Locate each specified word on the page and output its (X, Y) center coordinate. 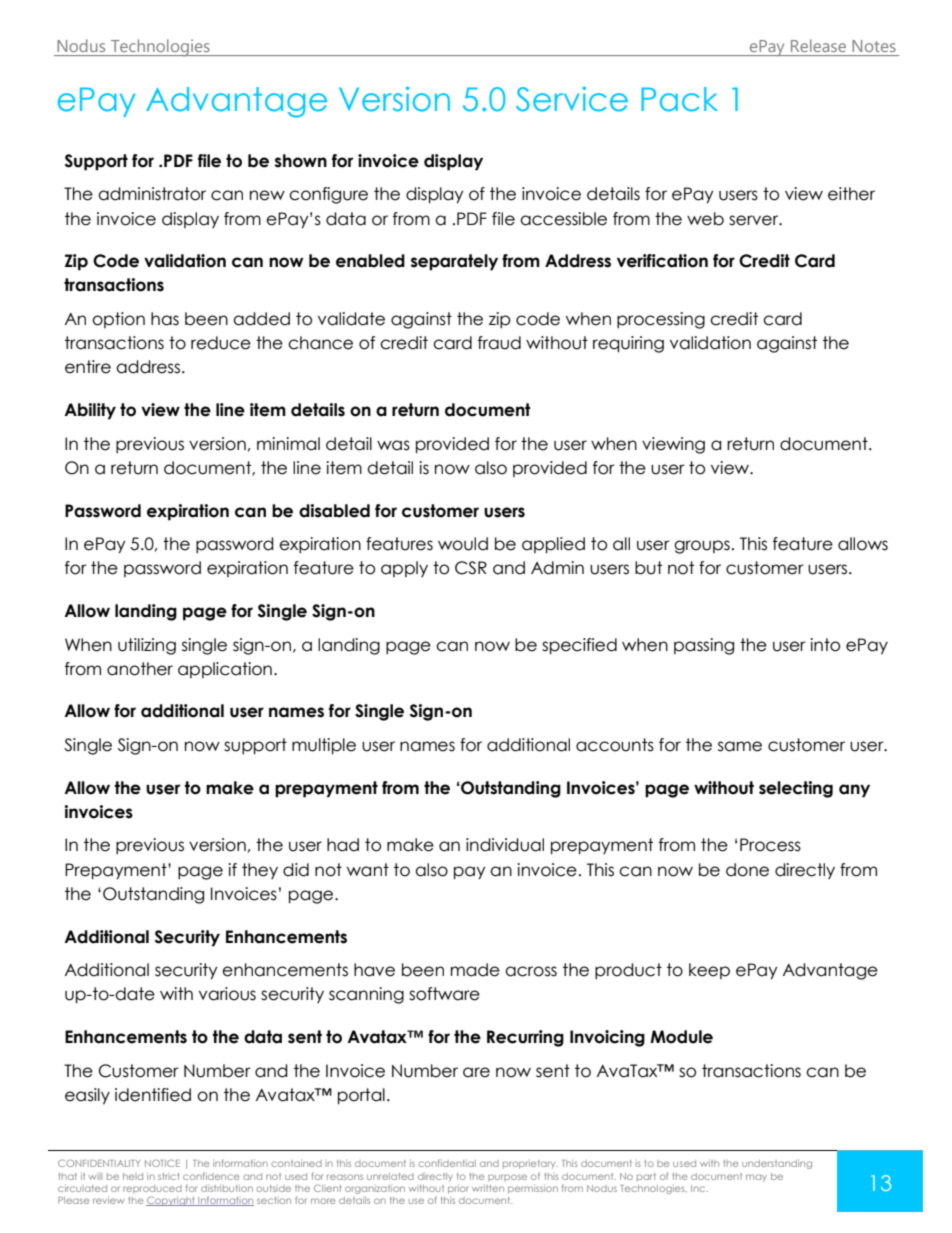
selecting (796, 789)
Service (572, 99)
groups (702, 547)
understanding (777, 1164)
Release (818, 45)
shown (301, 161)
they (260, 871)
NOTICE (162, 1163)
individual (505, 845)
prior (458, 1190)
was (393, 445)
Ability (90, 411)
